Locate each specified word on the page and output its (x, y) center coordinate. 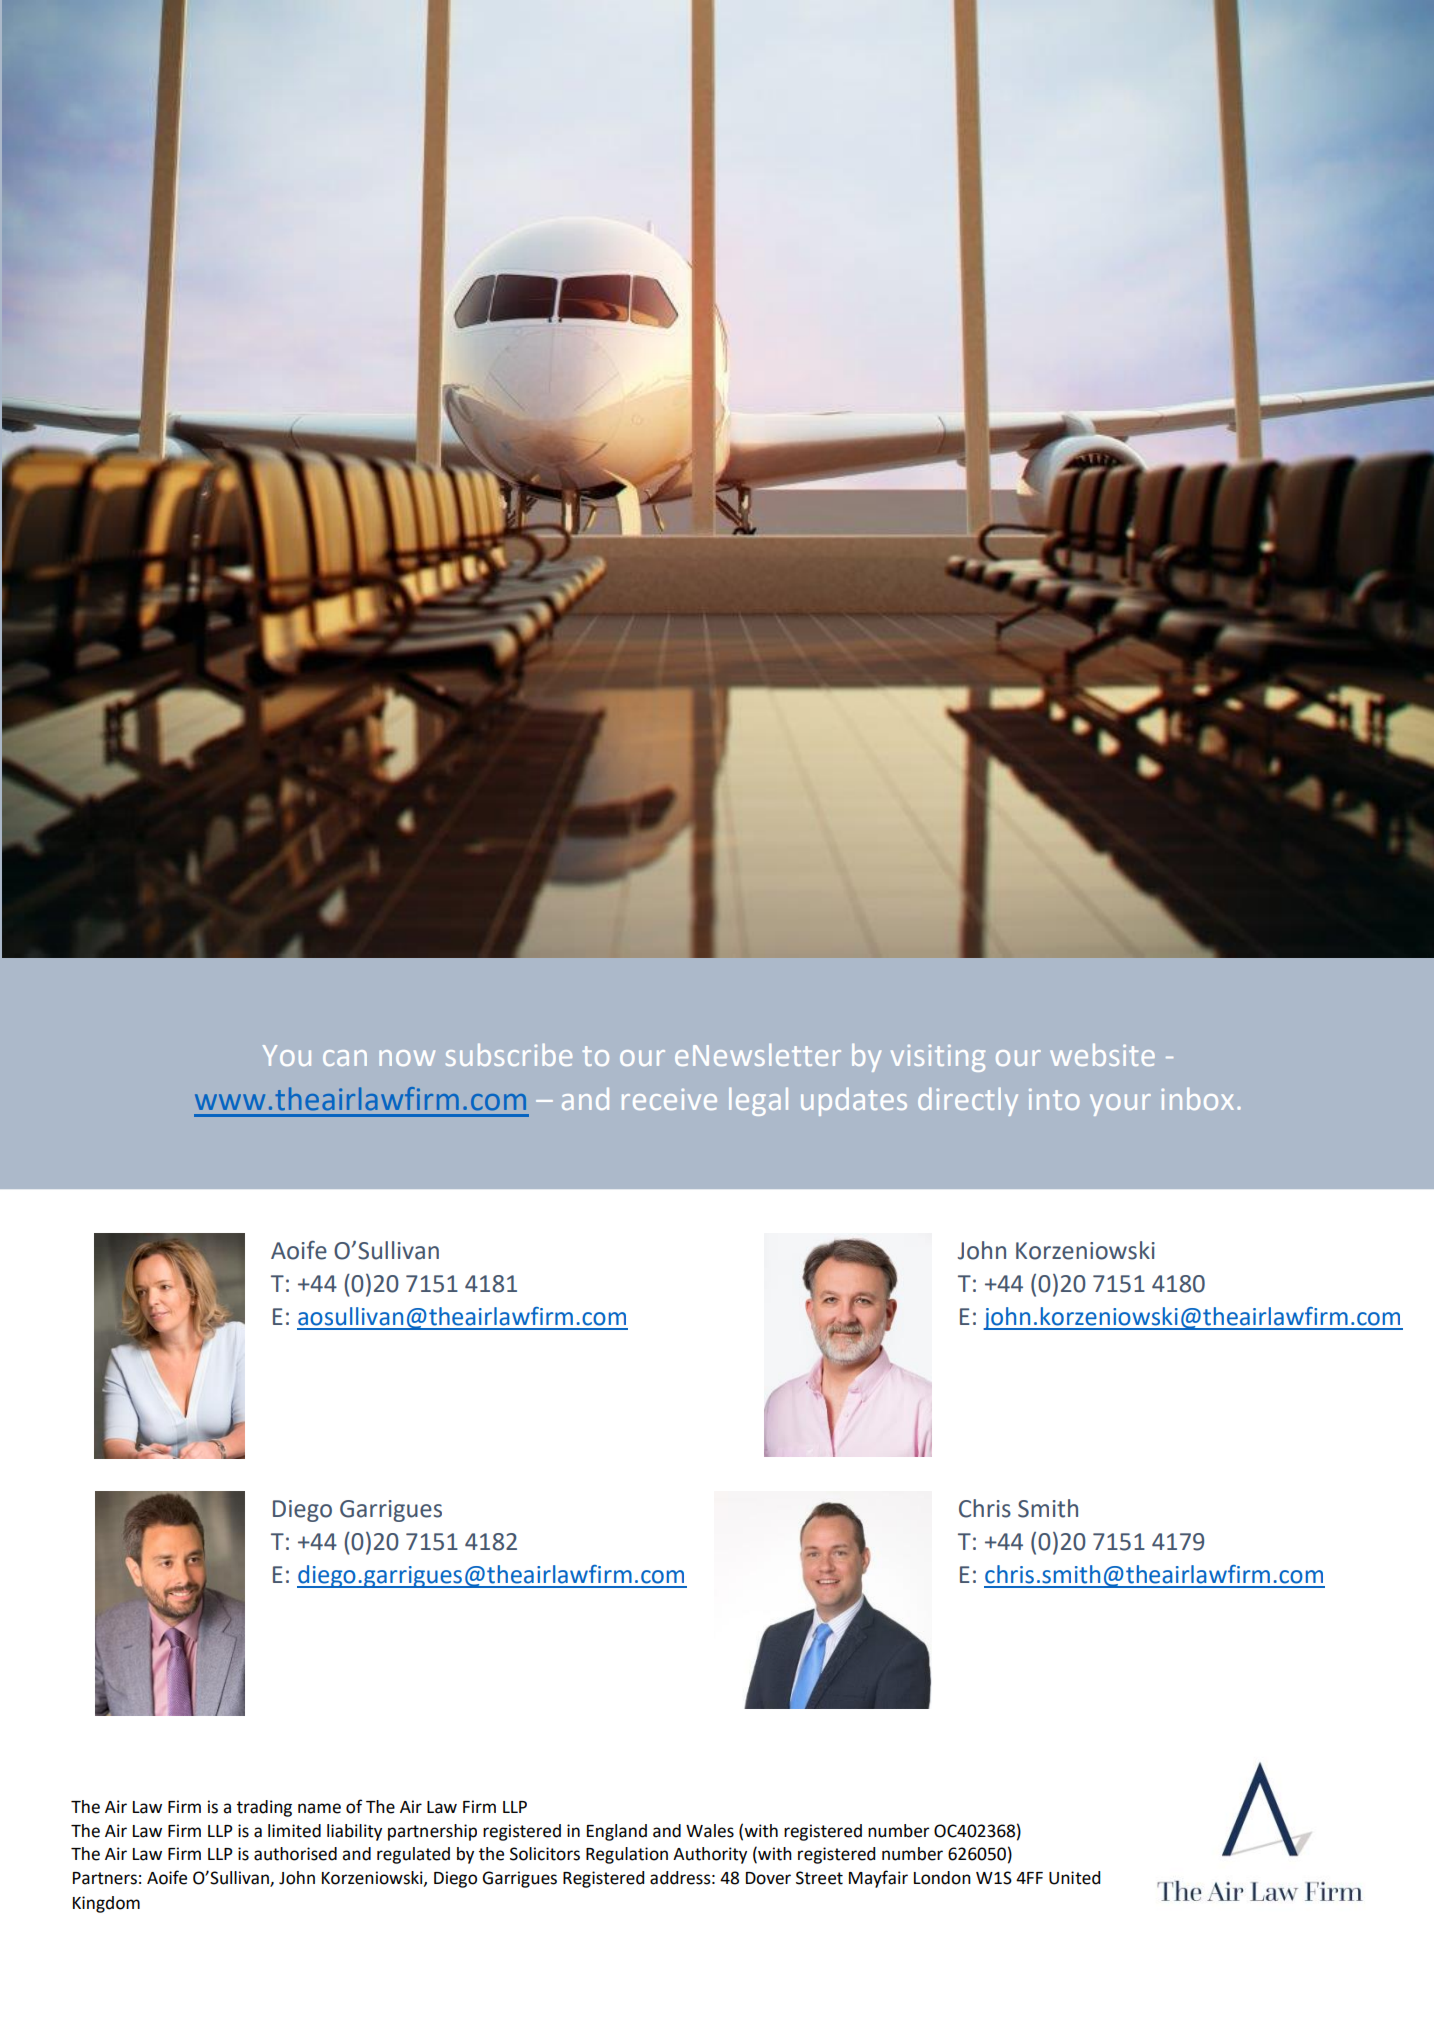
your (1120, 1105)
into (1054, 1099)
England (617, 1832)
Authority (710, 1855)
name (319, 1808)
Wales (710, 1831)
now (407, 1058)
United (1074, 1878)
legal (758, 1101)
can (345, 1058)
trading (264, 1808)
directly (968, 1101)
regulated (413, 1855)
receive (669, 1099)
